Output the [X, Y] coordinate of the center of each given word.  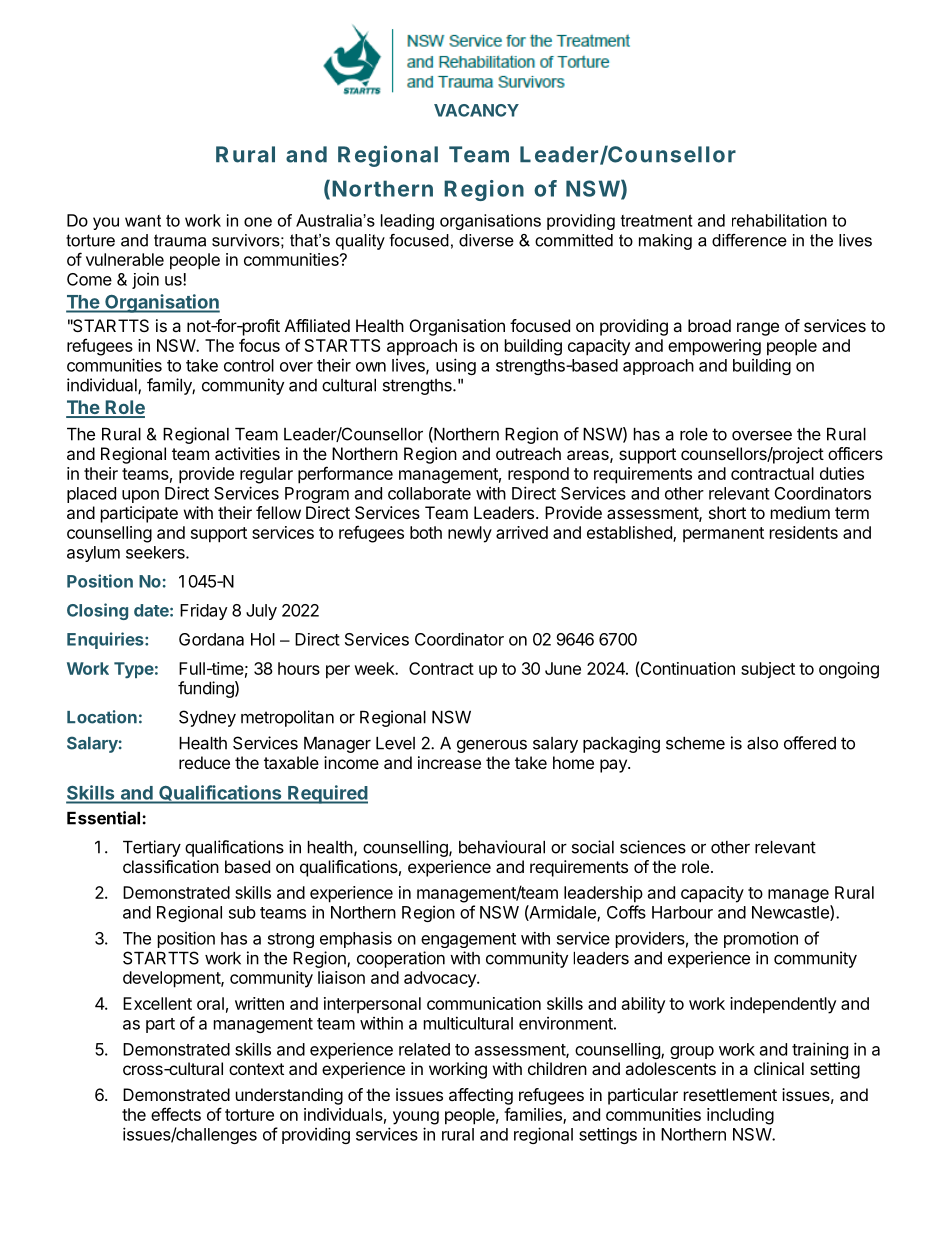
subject [768, 670]
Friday [204, 612]
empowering [714, 347]
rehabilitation [779, 220]
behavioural [502, 847]
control [249, 365]
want [143, 221]
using [456, 366]
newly [470, 534]
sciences [653, 847]
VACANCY [476, 110]
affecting [481, 1096]
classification [171, 866]
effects [176, 1114]
